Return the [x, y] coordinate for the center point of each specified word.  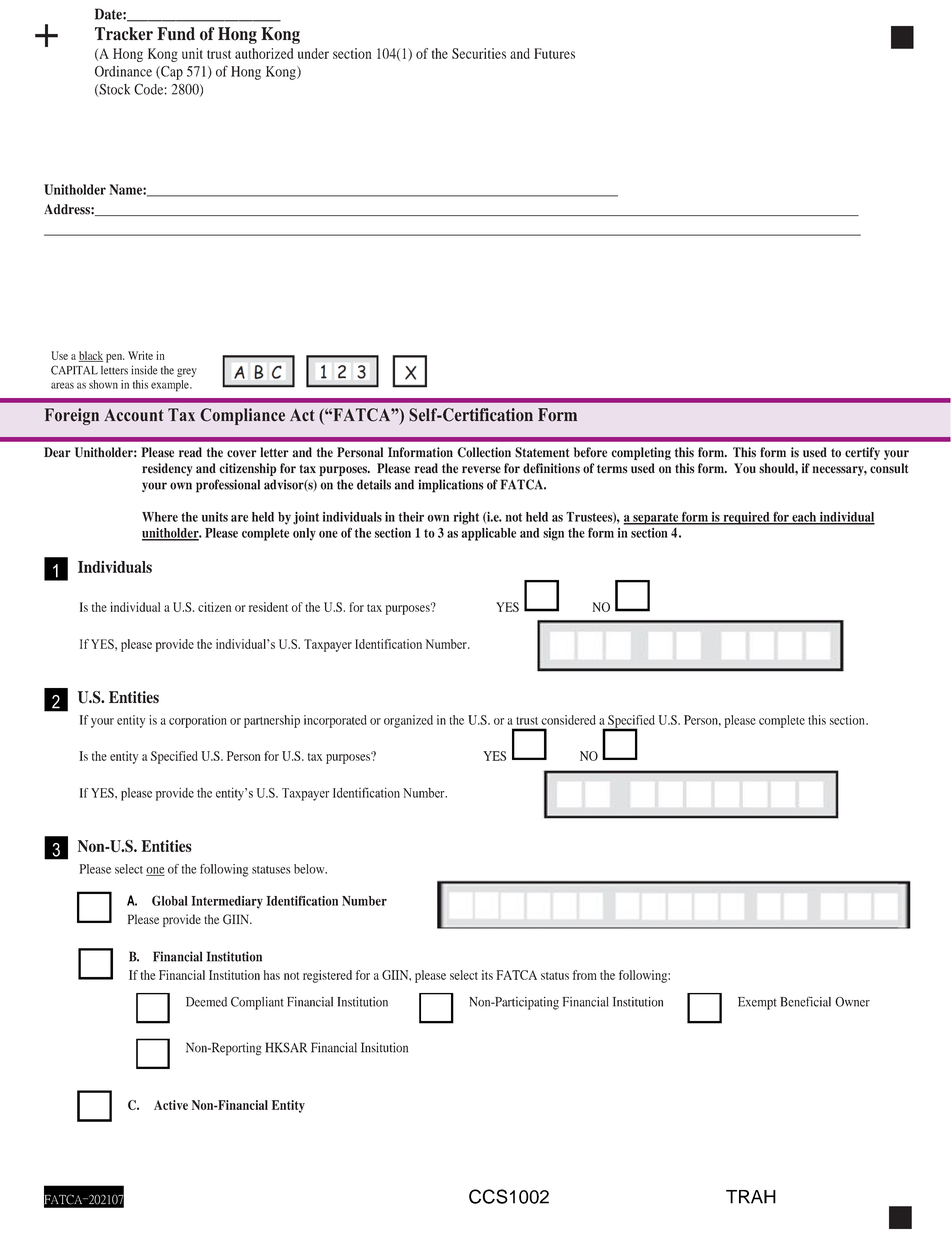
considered [568, 720]
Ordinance [123, 71]
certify [862, 453]
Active [171, 1105]
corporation [198, 721]
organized [408, 721]
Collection [484, 452]
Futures [554, 53]
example [171, 386]
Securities [479, 53]
